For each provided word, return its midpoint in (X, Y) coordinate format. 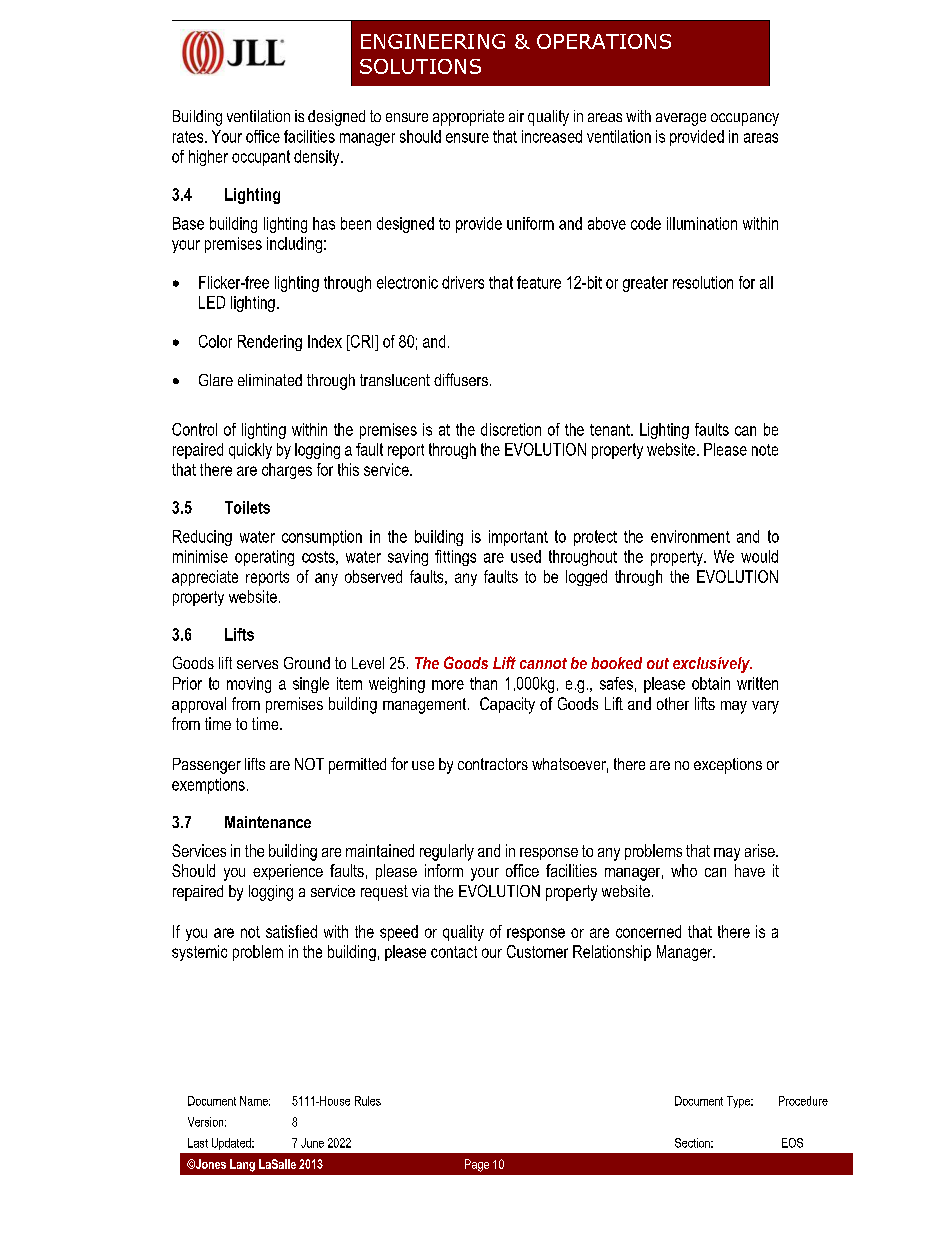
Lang (242, 1165)
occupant (261, 158)
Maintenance (268, 822)
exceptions (728, 766)
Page (477, 1165)
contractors (493, 764)
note (765, 450)
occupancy (745, 119)
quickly (250, 451)
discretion (511, 429)
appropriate (468, 118)
